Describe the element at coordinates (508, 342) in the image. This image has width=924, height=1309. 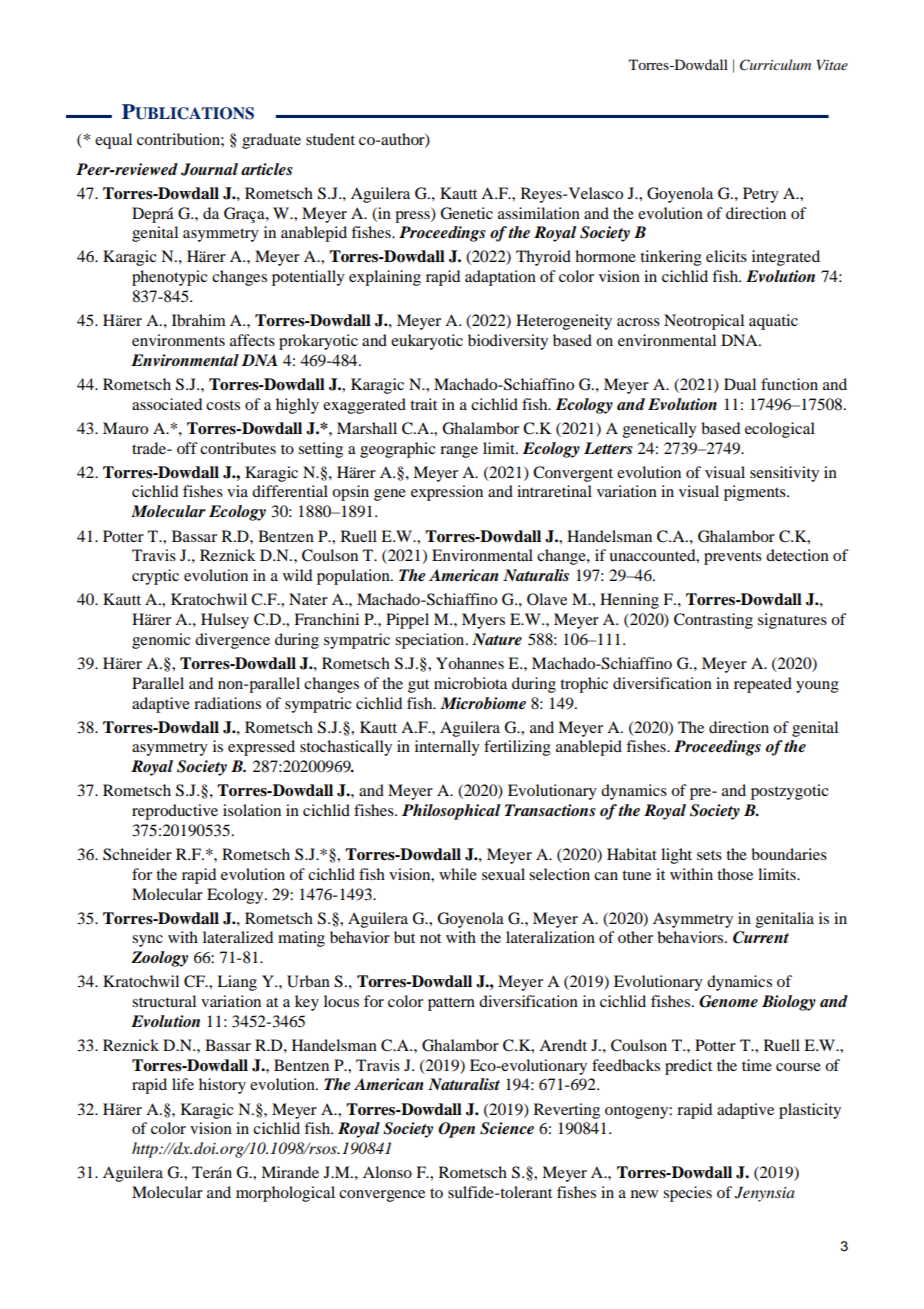
I see `biodiversity` at that location.
